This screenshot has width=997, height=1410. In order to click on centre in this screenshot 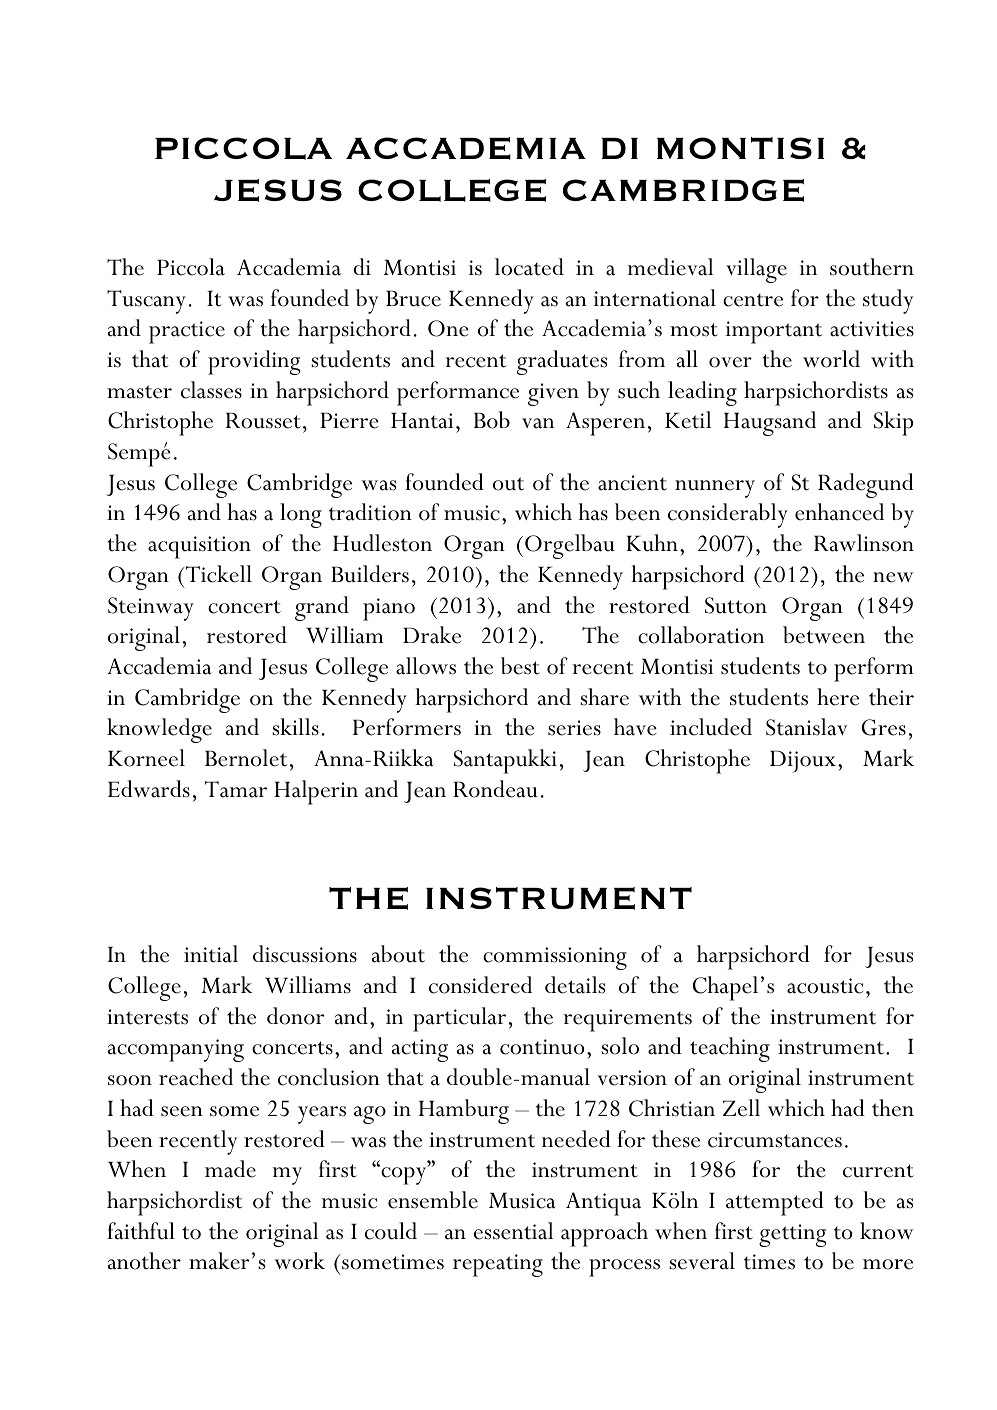, I will do `click(753, 300)`.
